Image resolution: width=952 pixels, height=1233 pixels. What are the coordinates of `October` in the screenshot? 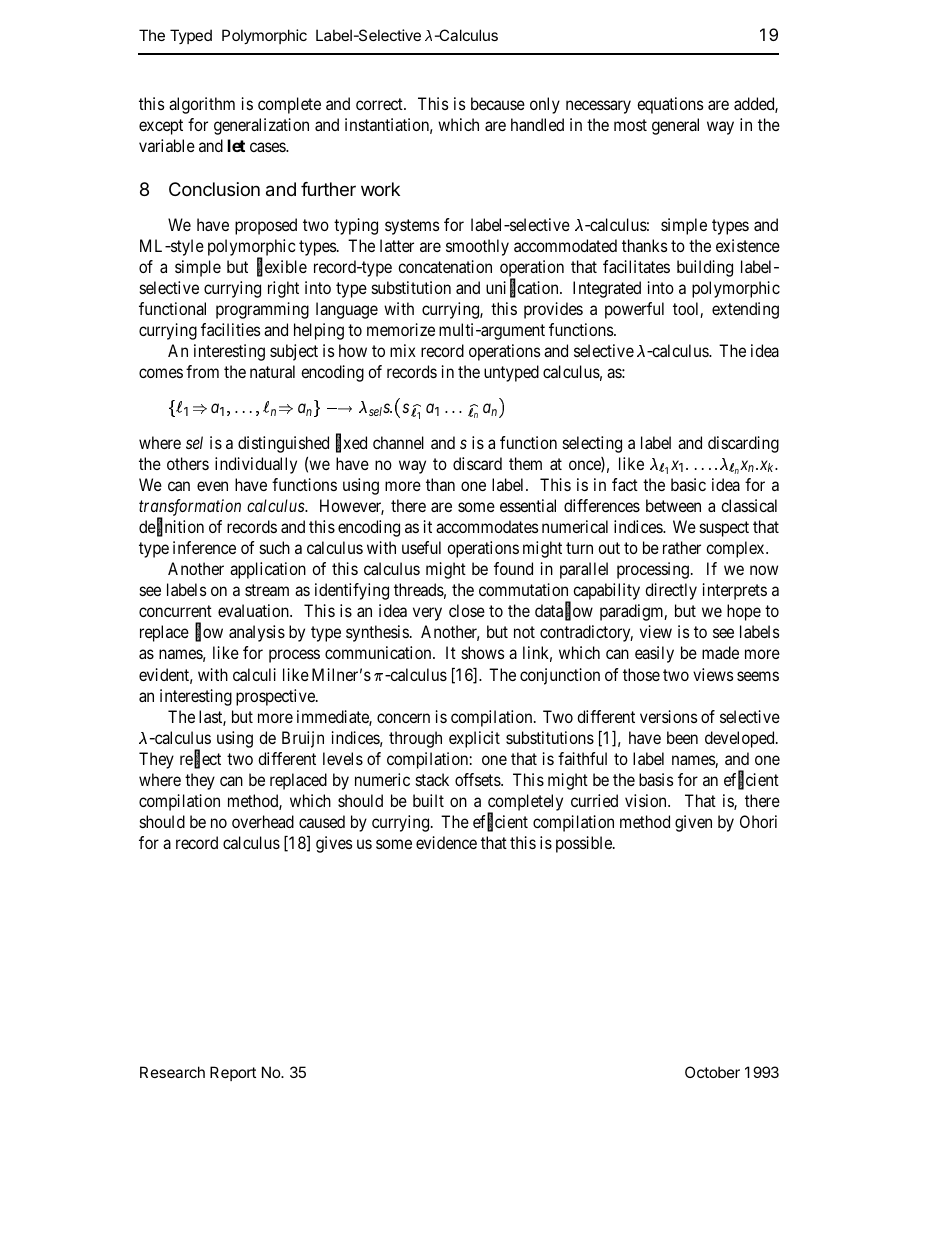 It's located at (712, 1072).
